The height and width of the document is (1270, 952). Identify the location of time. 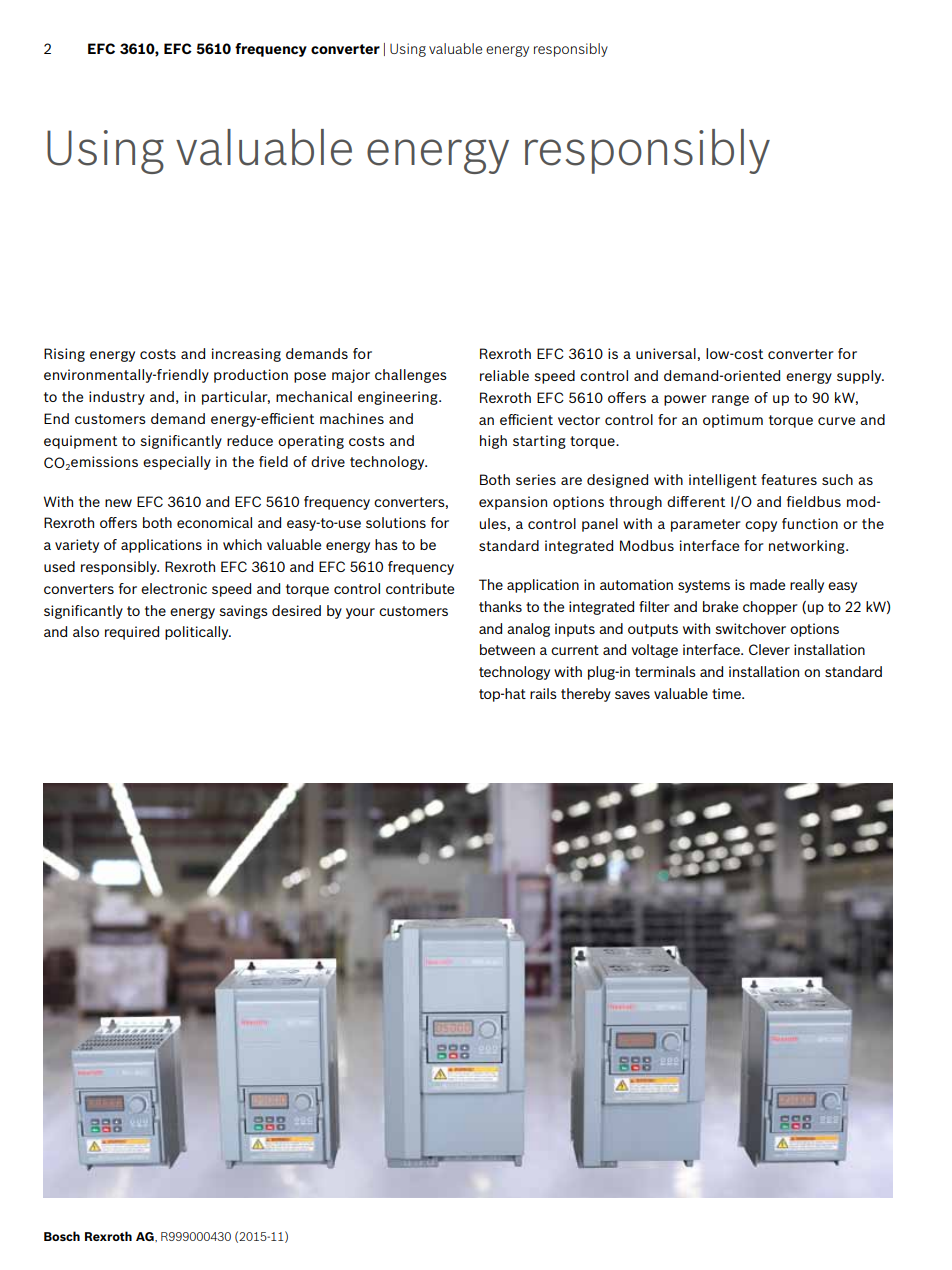
(727, 693).
